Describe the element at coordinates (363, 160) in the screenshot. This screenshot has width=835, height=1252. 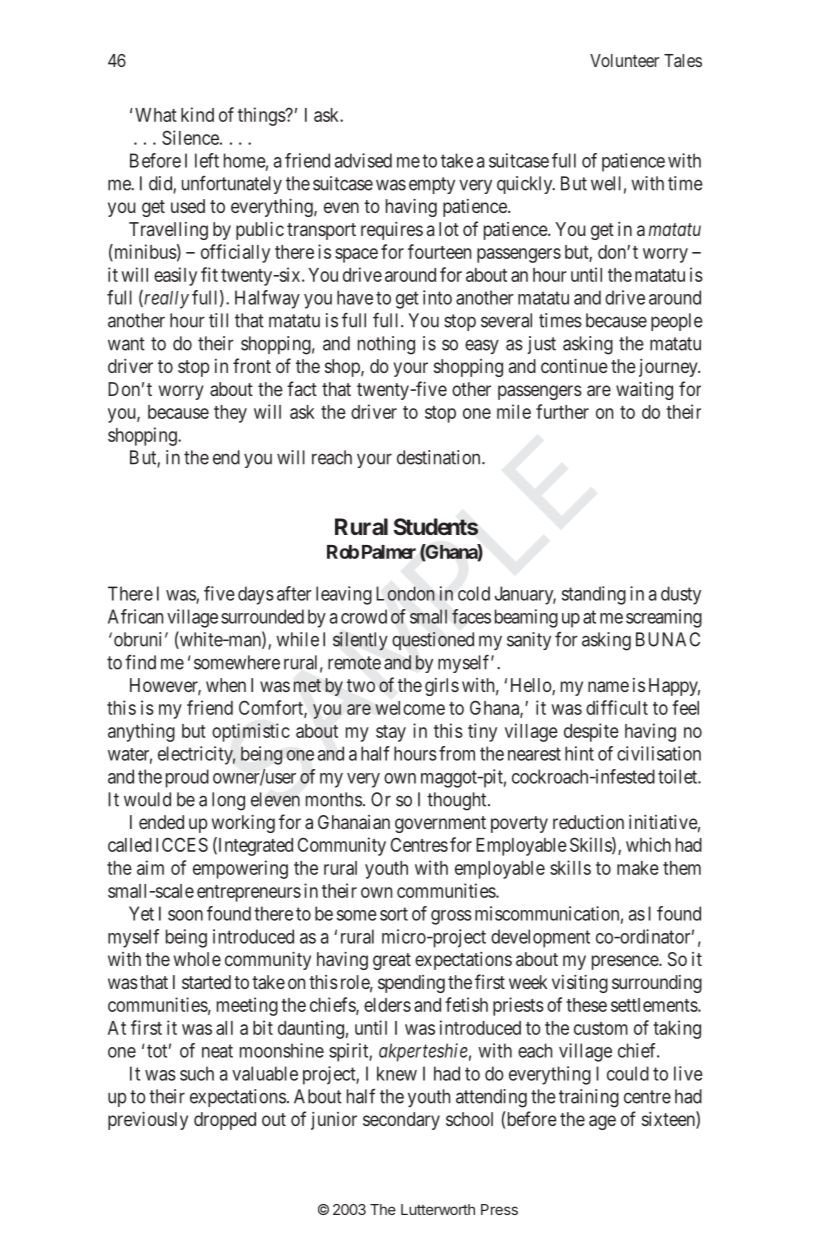
I see `advised` at that location.
